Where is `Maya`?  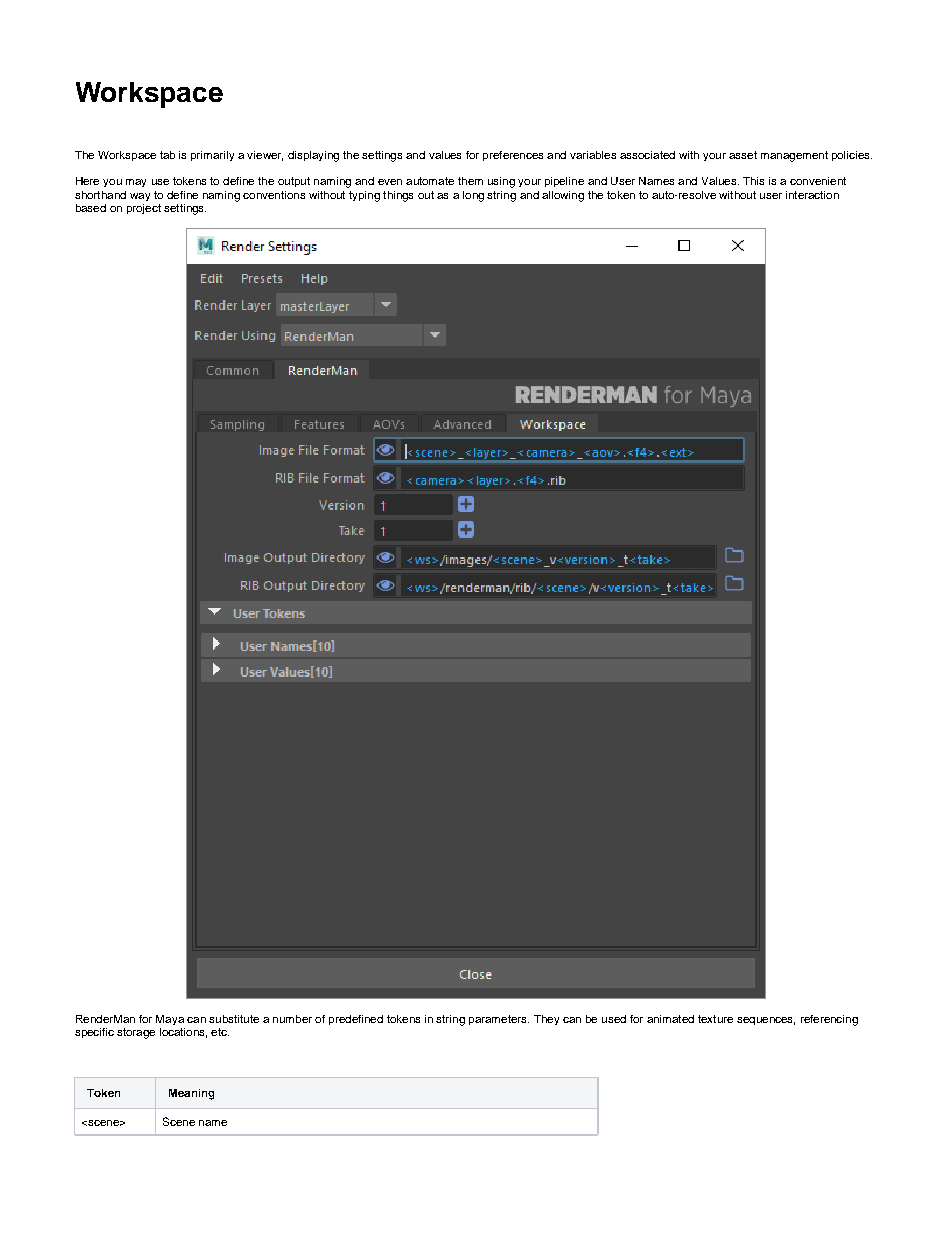 Maya is located at coordinates (170, 1020).
